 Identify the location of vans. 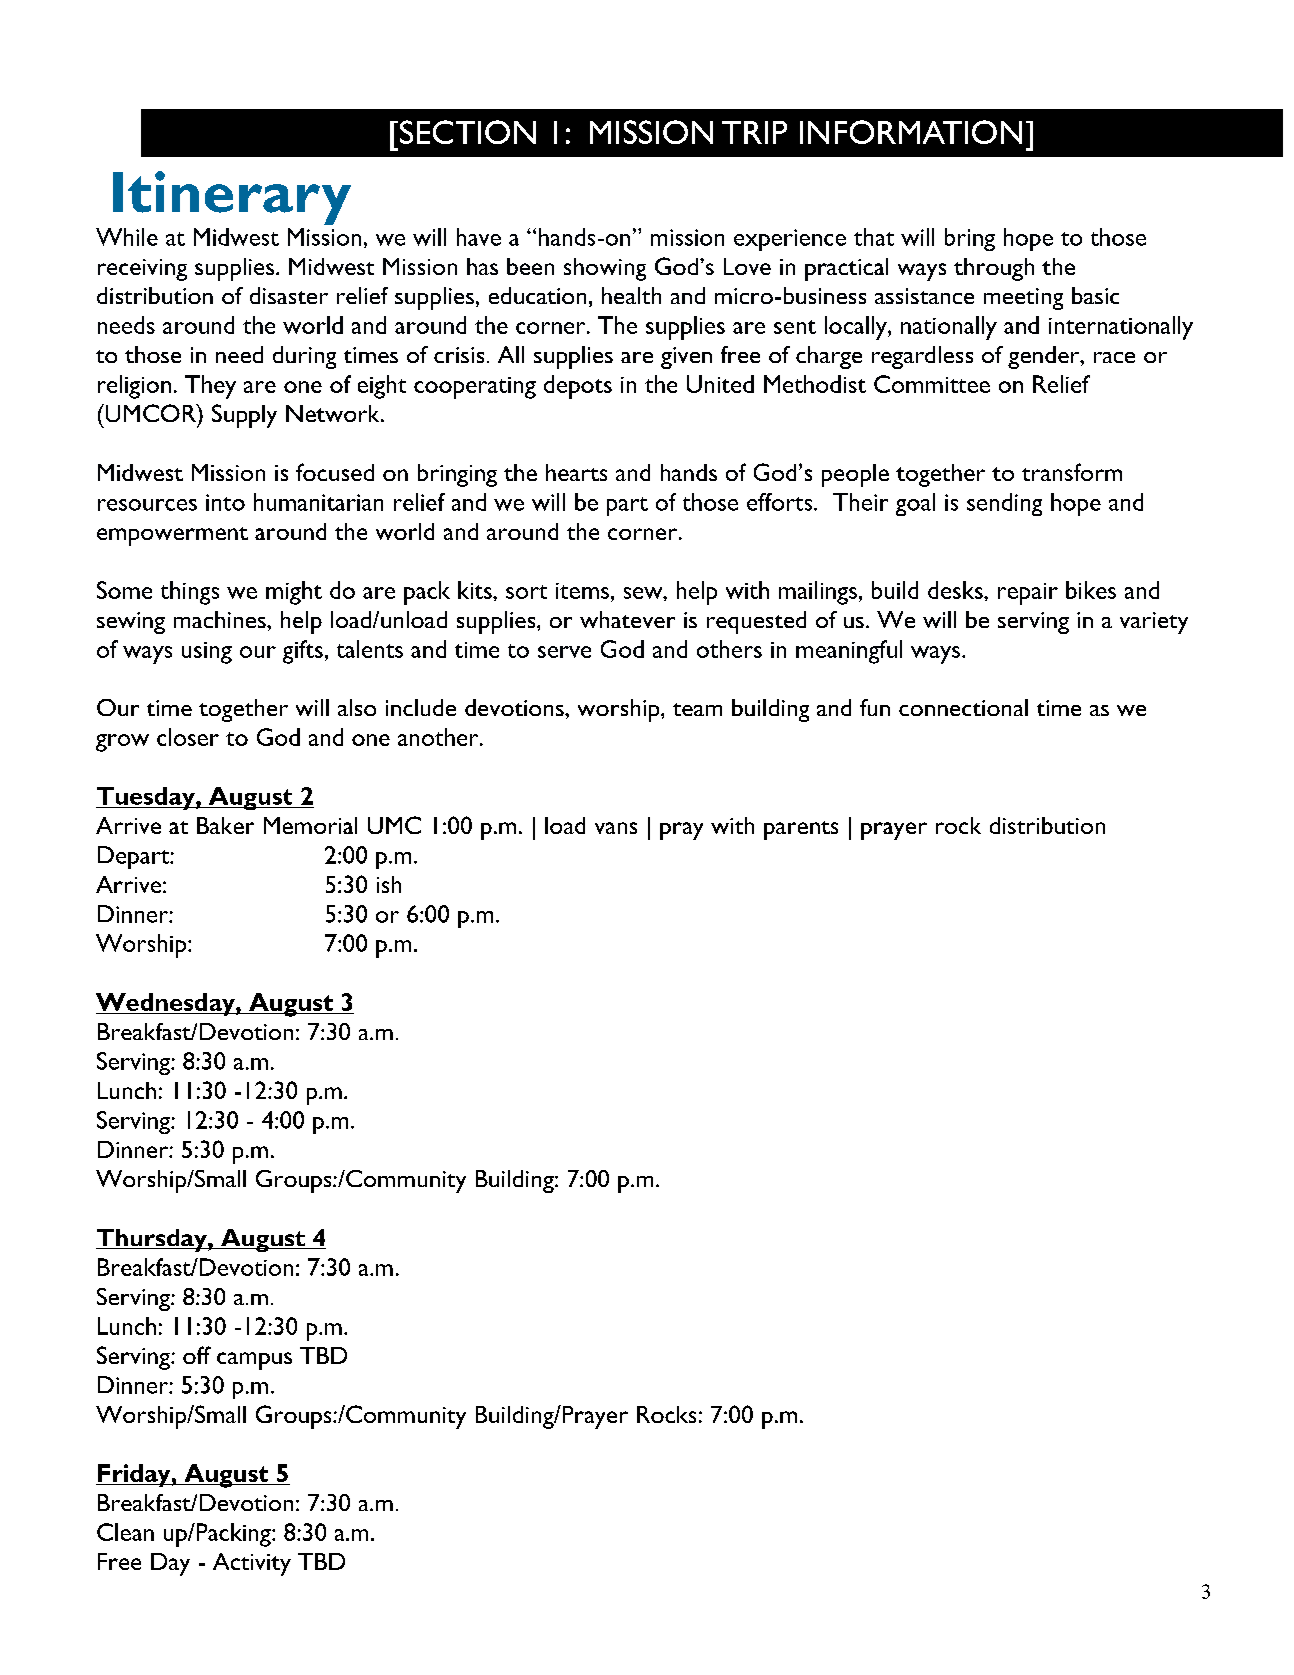
(616, 828).
